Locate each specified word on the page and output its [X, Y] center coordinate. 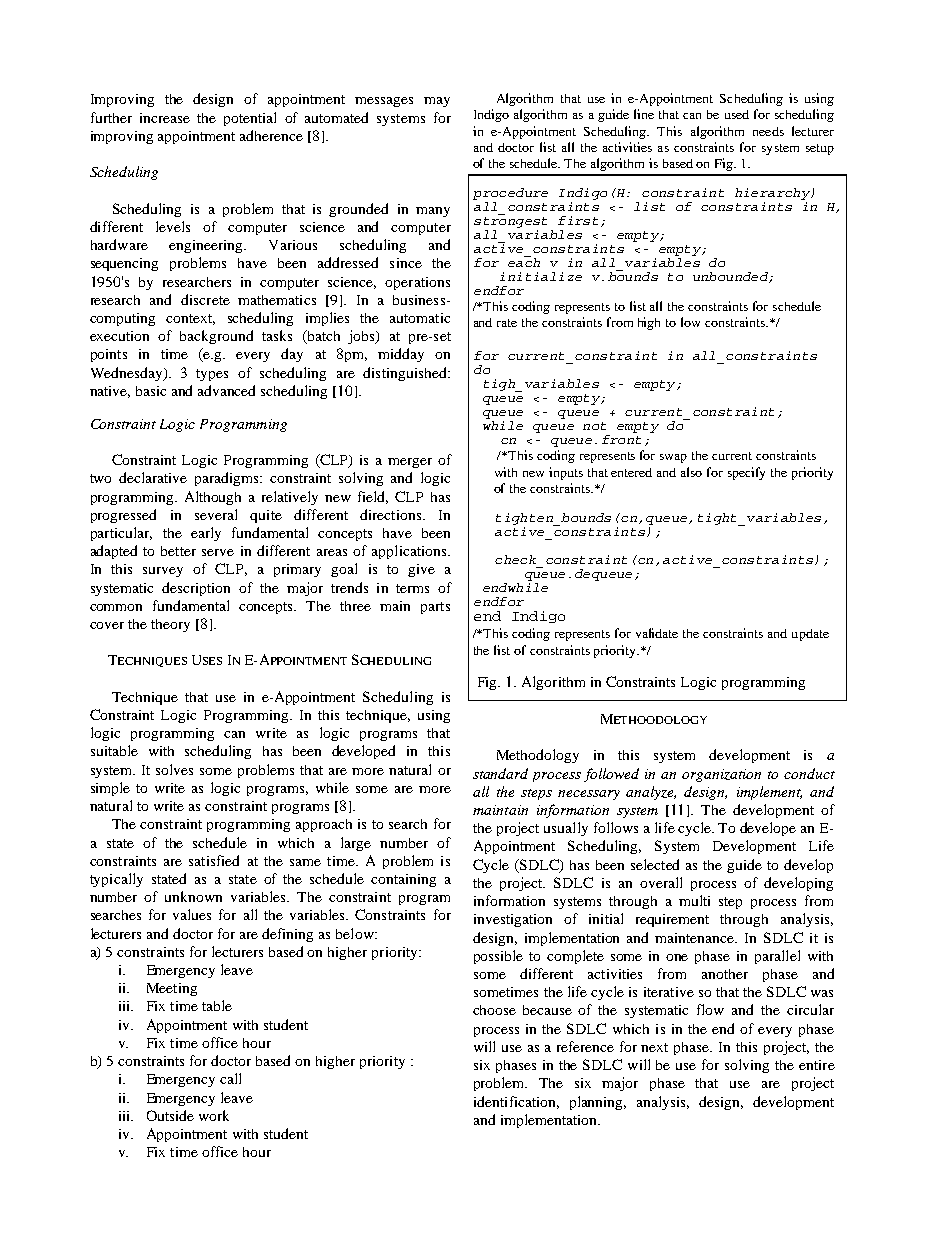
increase [165, 118]
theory [170, 625]
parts [435, 608]
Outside [170, 1115]
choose [494, 1010]
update [810, 635]
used [737, 114]
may [437, 102]
